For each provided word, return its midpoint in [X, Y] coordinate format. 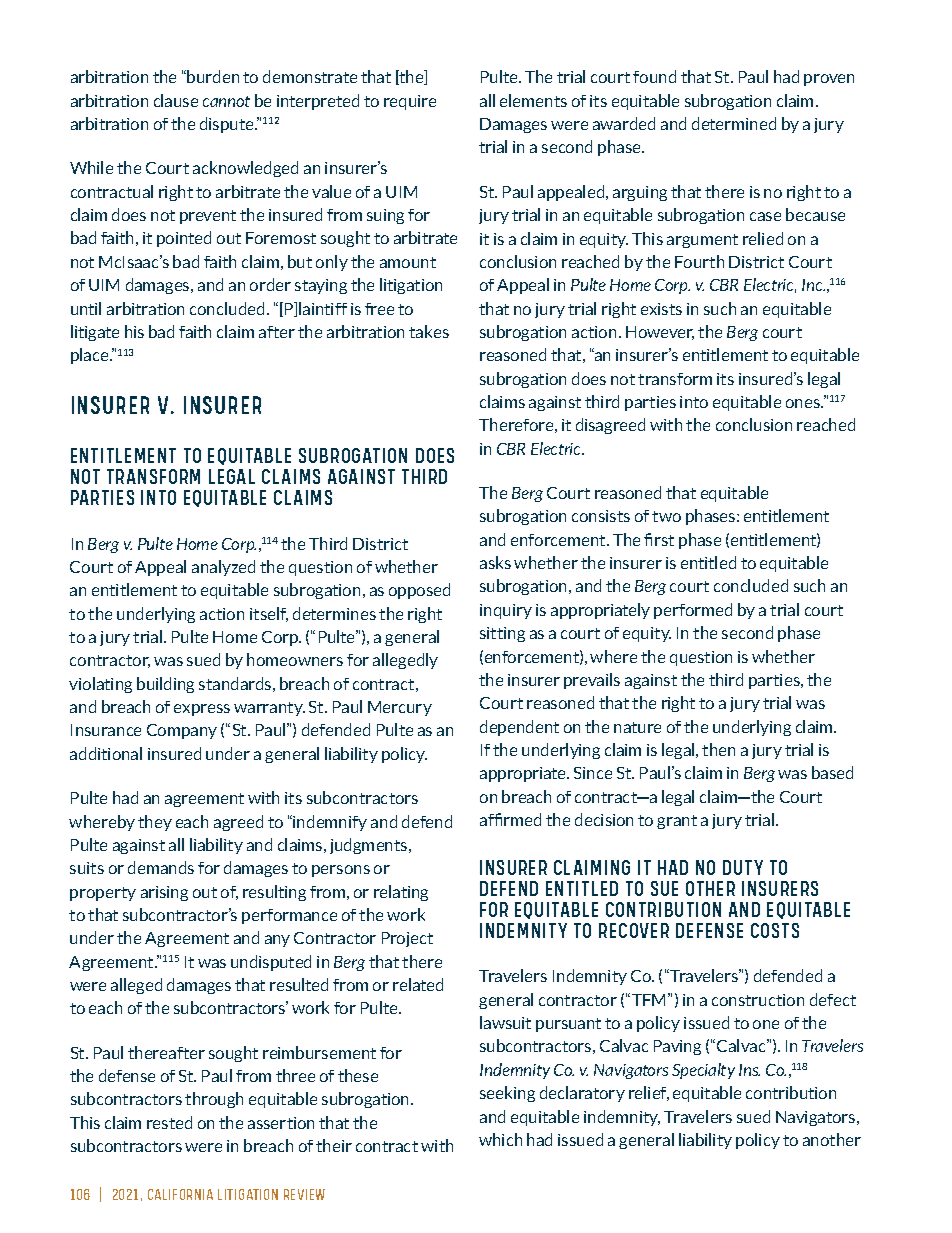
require [410, 102]
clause [176, 100]
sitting [502, 634]
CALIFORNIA [180, 1194]
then [718, 749]
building [165, 685]
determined [734, 123]
